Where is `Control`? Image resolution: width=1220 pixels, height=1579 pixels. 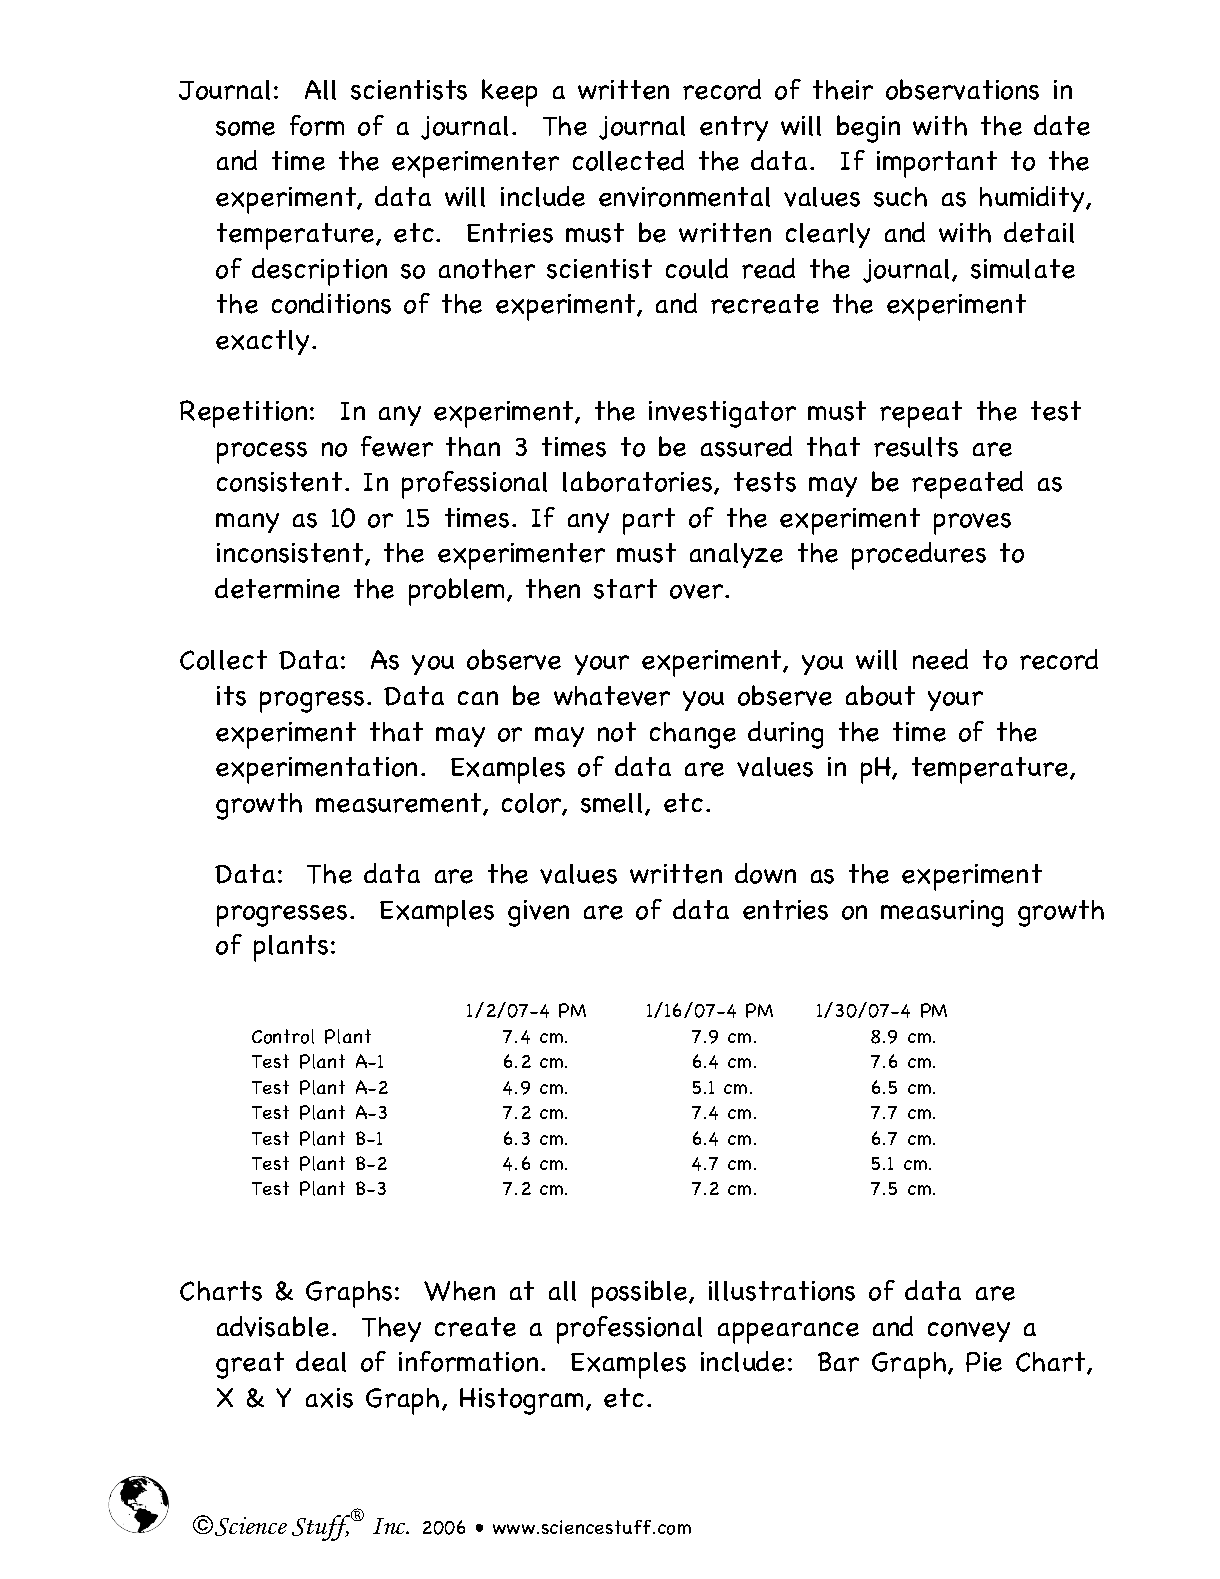 Control is located at coordinates (283, 1036).
